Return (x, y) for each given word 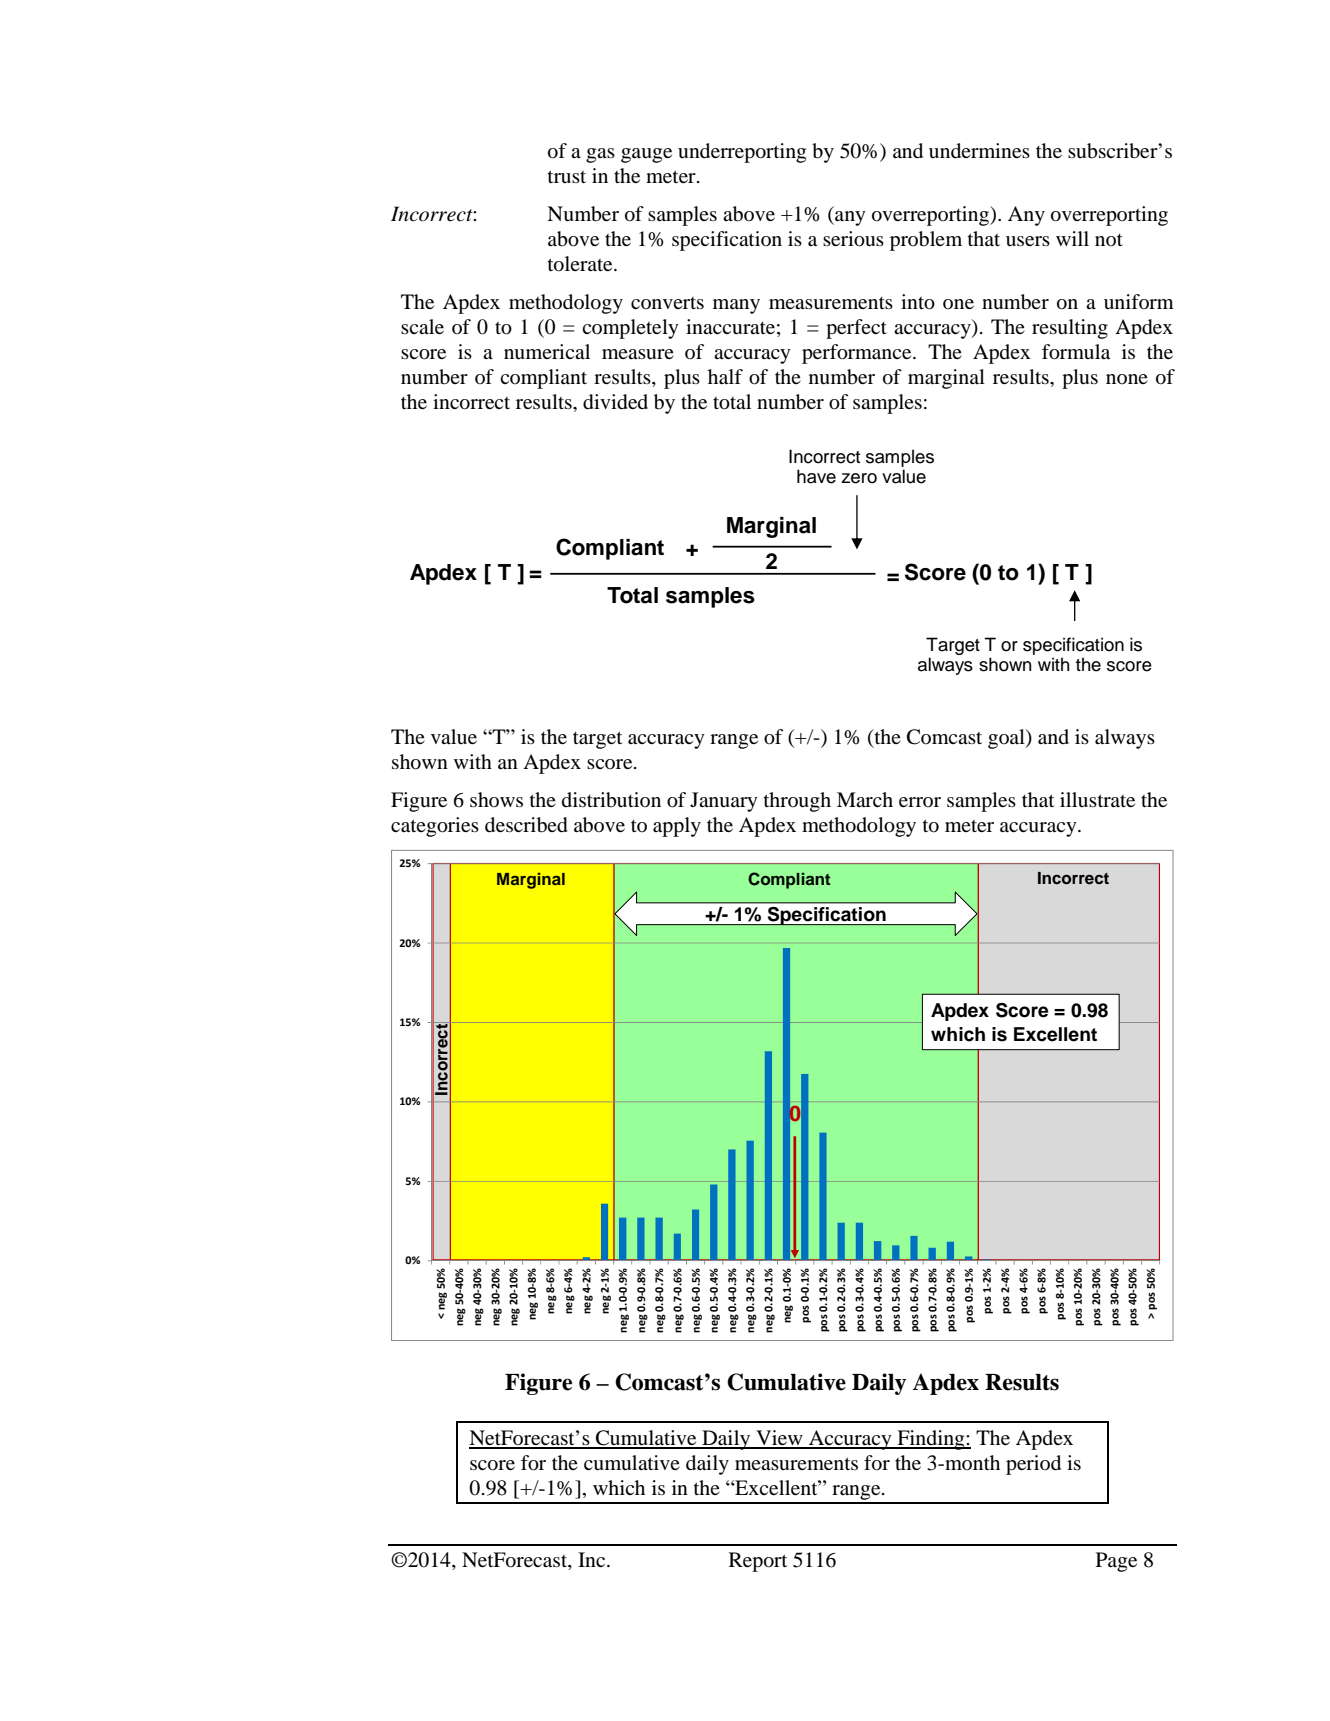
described (526, 825)
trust (567, 176)
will (1072, 238)
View (779, 1439)
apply (677, 827)
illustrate (1097, 799)
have (816, 476)
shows (496, 799)
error (920, 802)
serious (853, 239)
